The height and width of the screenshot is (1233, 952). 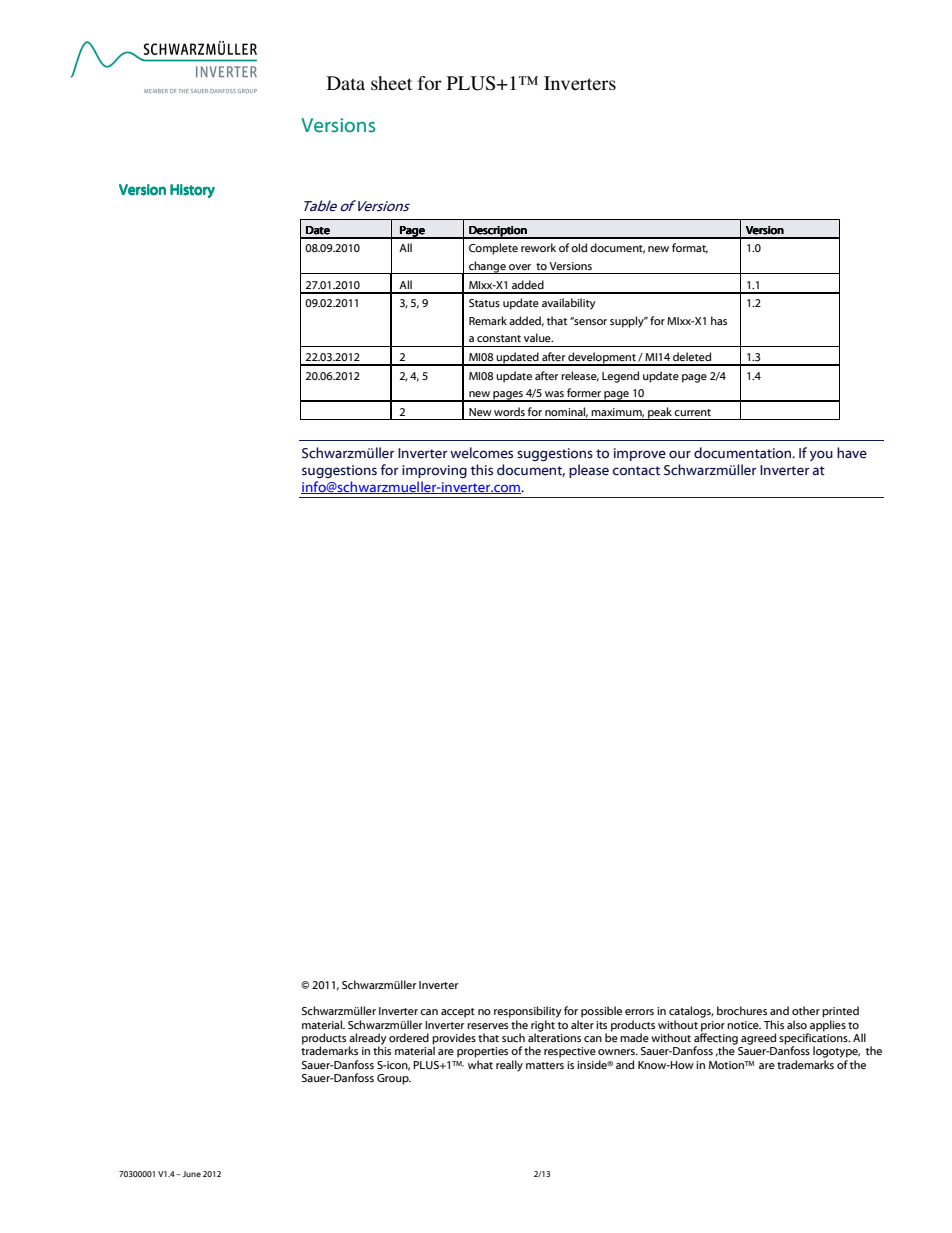 I want to click on you, so click(x=821, y=455).
